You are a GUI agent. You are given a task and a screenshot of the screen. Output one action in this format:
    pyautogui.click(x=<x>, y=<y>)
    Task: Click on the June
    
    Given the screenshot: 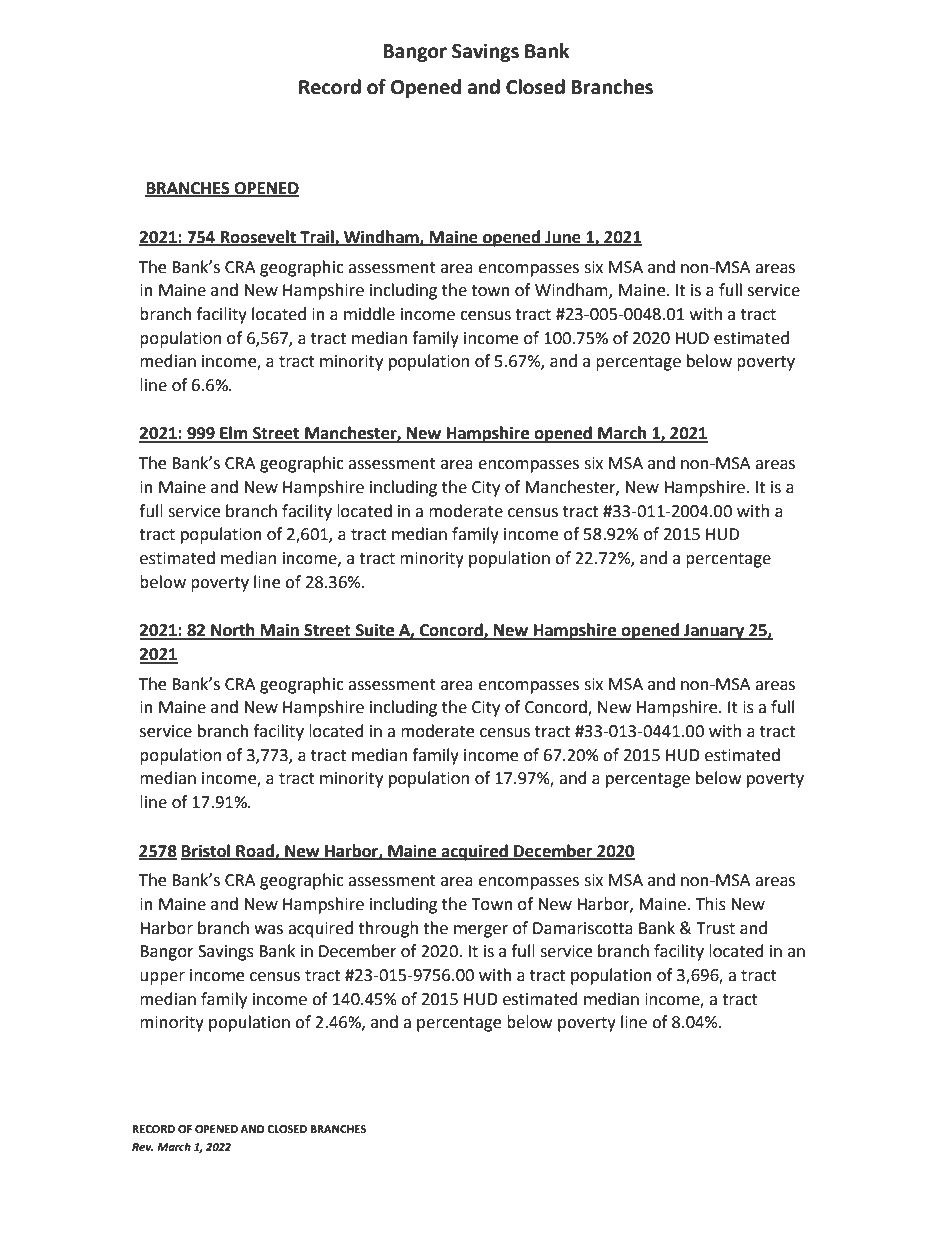 What is the action you would take?
    pyautogui.click(x=563, y=238)
